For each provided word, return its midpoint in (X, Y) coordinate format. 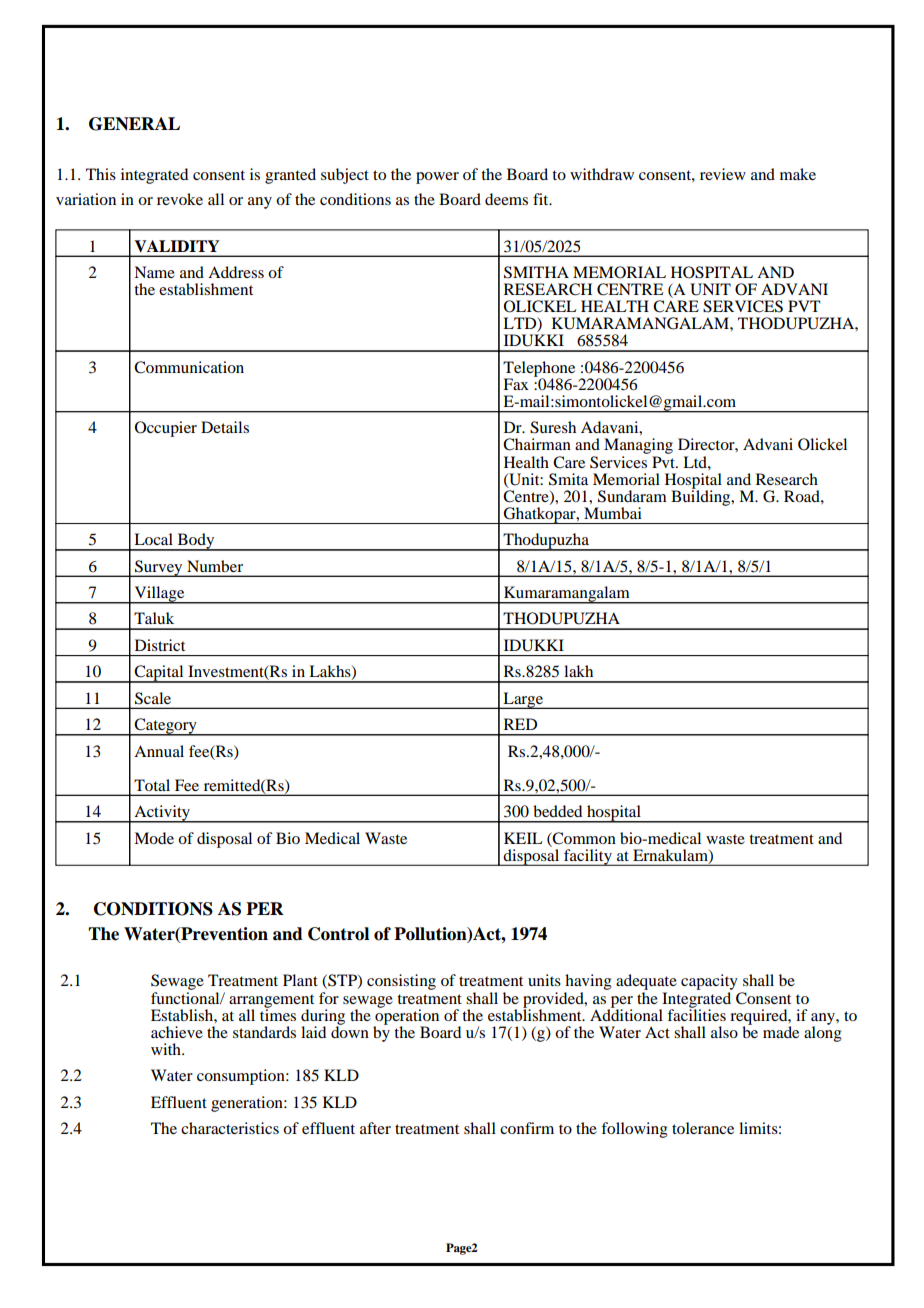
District (160, 645)
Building (702, 497)
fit (542, 199)
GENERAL (134, 124)
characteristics (230, 1128)
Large (523, 700)
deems (506, 199)
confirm (527, 1128)
